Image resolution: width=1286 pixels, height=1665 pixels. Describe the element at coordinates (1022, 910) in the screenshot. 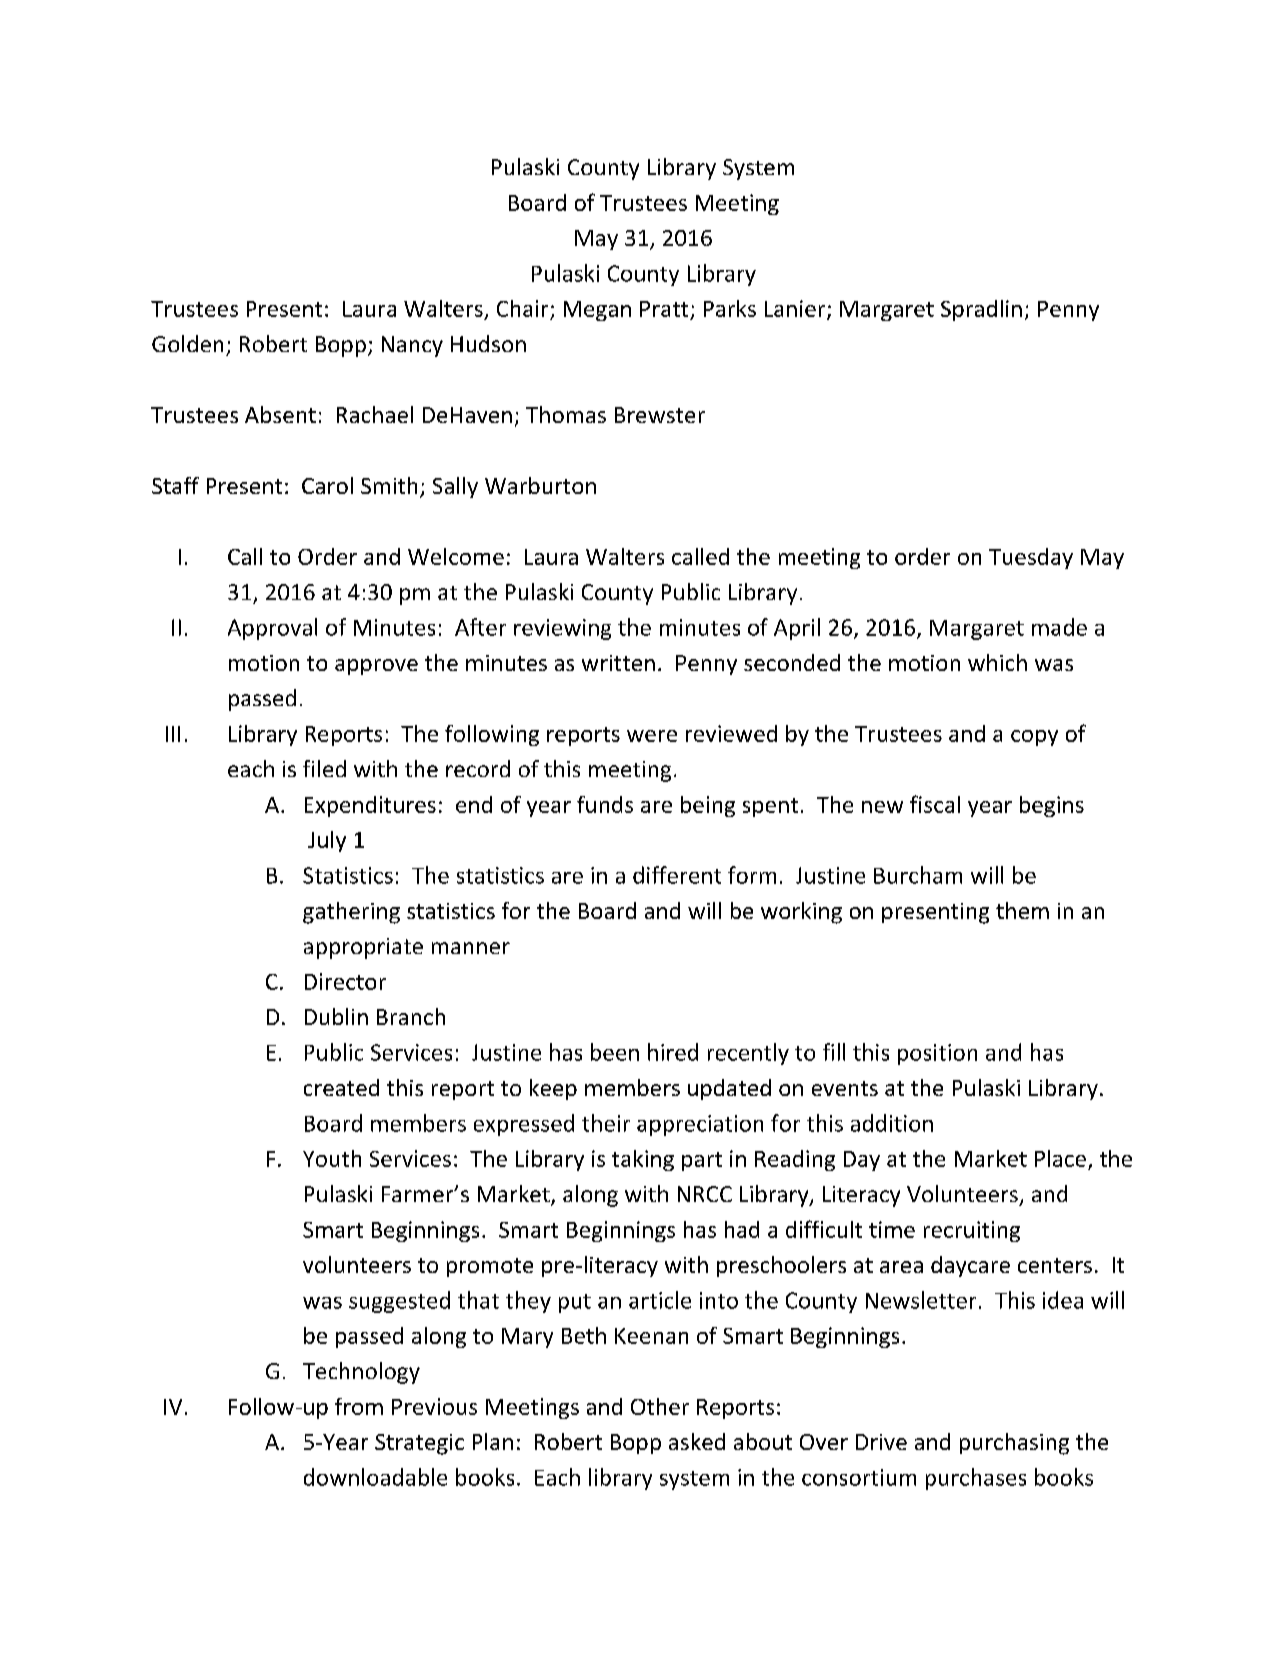

I see `them` at that location.
